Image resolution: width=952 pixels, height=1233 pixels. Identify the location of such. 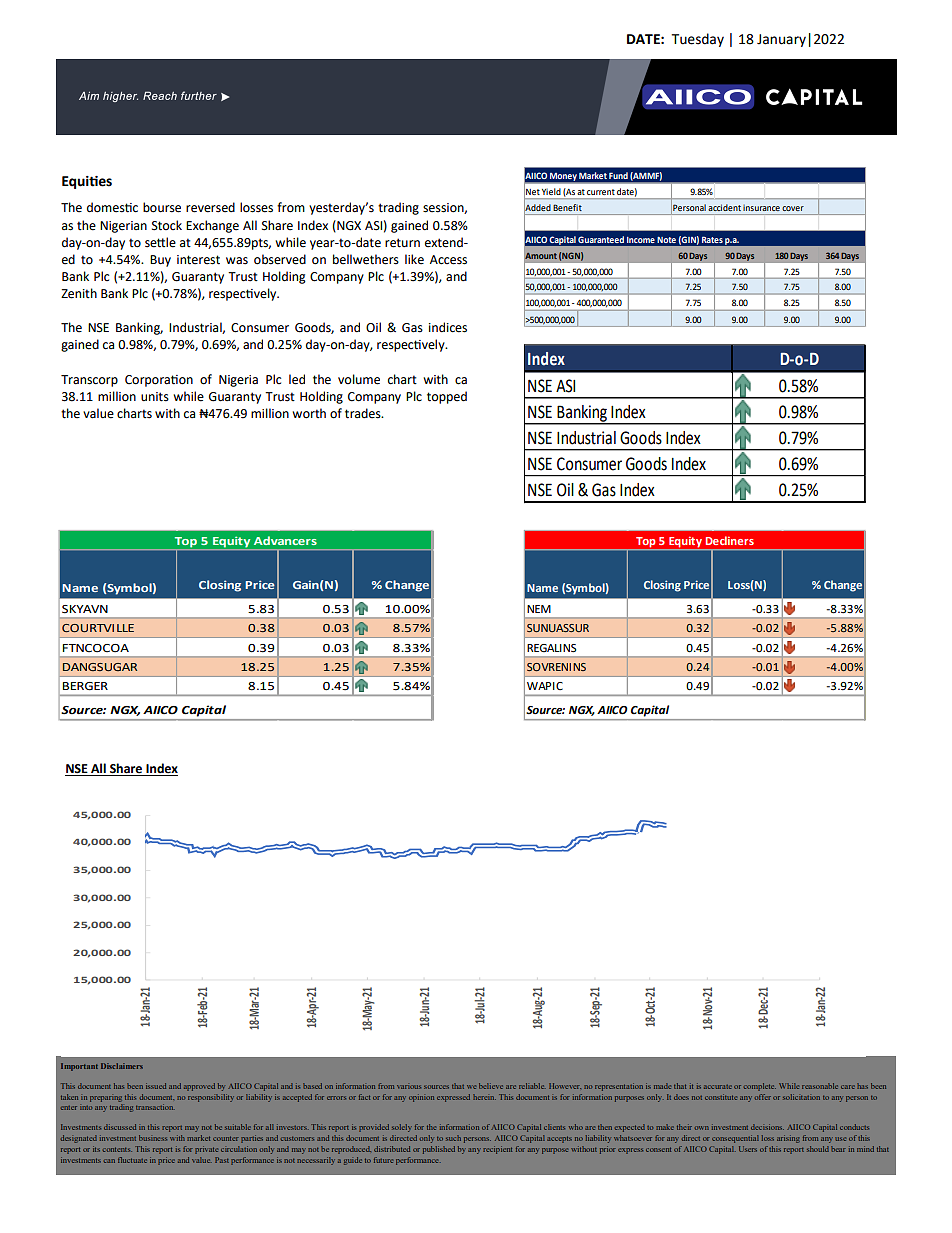
(453, 1138).
